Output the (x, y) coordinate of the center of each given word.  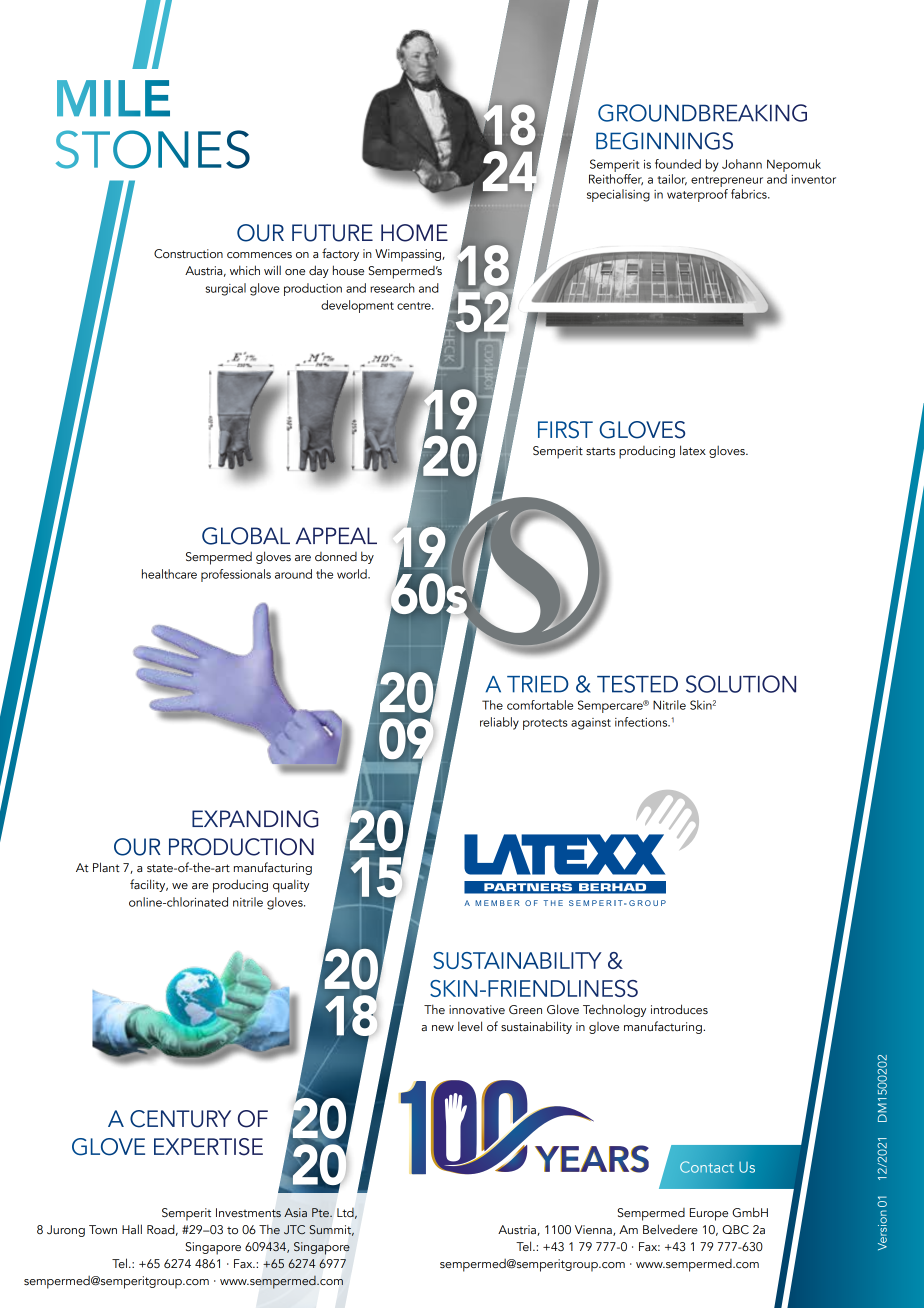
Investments (248, 1213)
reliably (499, 723)
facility (149, 885)
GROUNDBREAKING (702, 113)
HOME (414, 233)
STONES (153, 149)
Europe (709, 1214)
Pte (321, 1212)
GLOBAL (246, 536)
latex (693, 450)
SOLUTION (741, 684)
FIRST (565, 430)
